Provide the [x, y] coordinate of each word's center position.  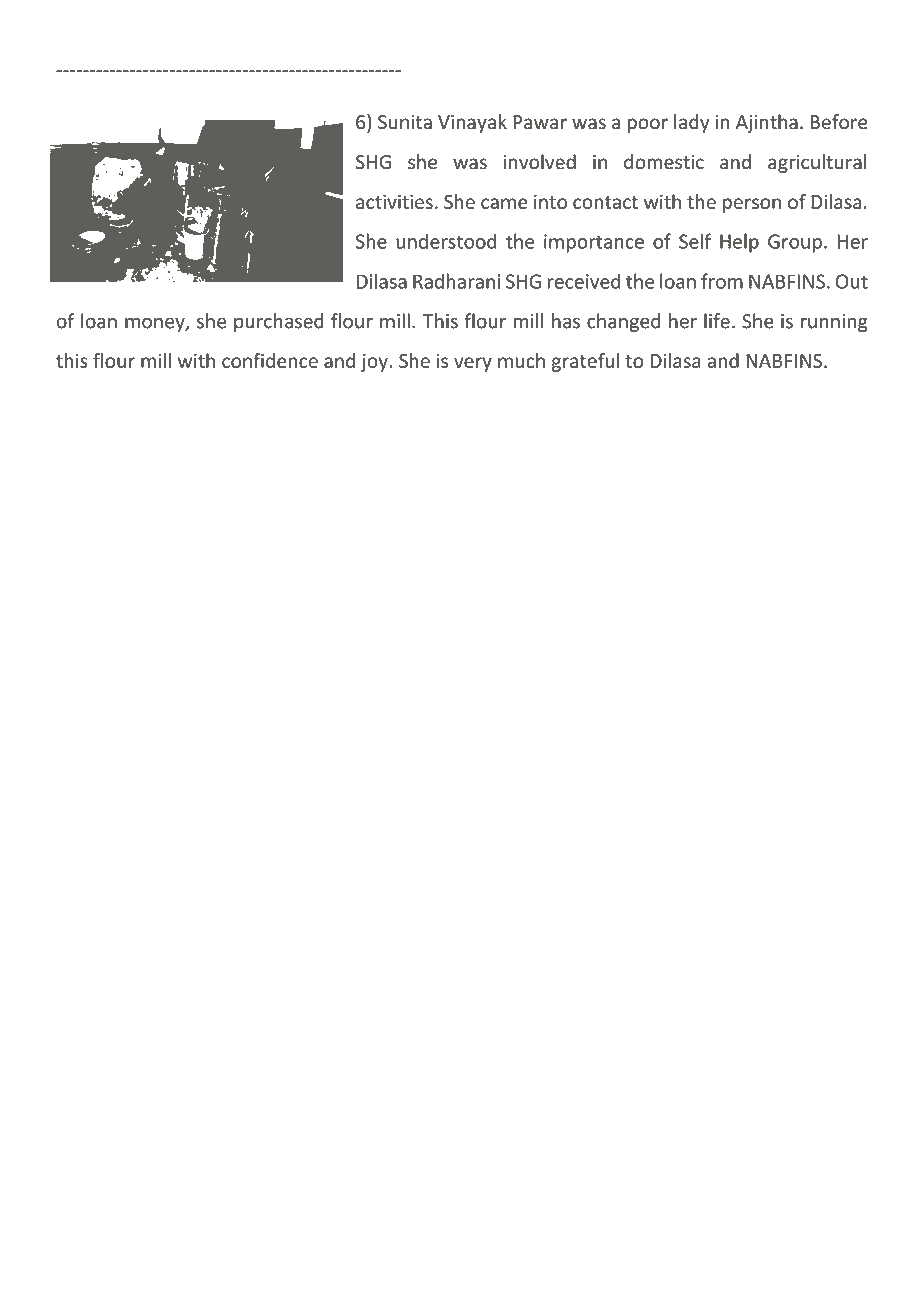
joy [375, 362]
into [550, 201]
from [722, 281]
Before [838, 122]
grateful [585, 362]
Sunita [405, 122]
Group [795, 243]
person [752, 205]
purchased [279, 322]
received [584, 281]
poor [648, 125]
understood [446, 241]
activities [394, 201]
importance [594, 243]
